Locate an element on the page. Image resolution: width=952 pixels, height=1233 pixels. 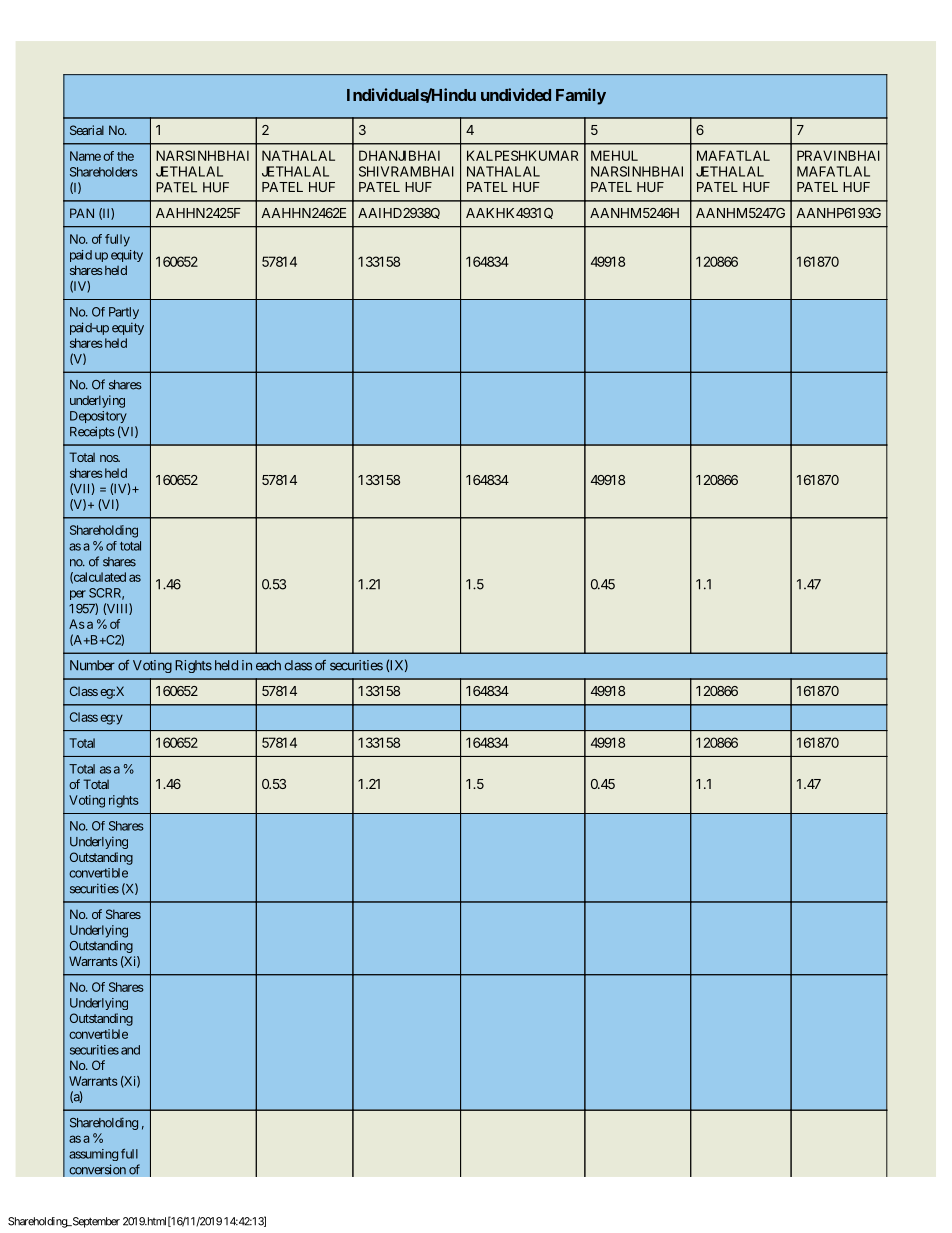
Family is located at coordinates (581, 96).
